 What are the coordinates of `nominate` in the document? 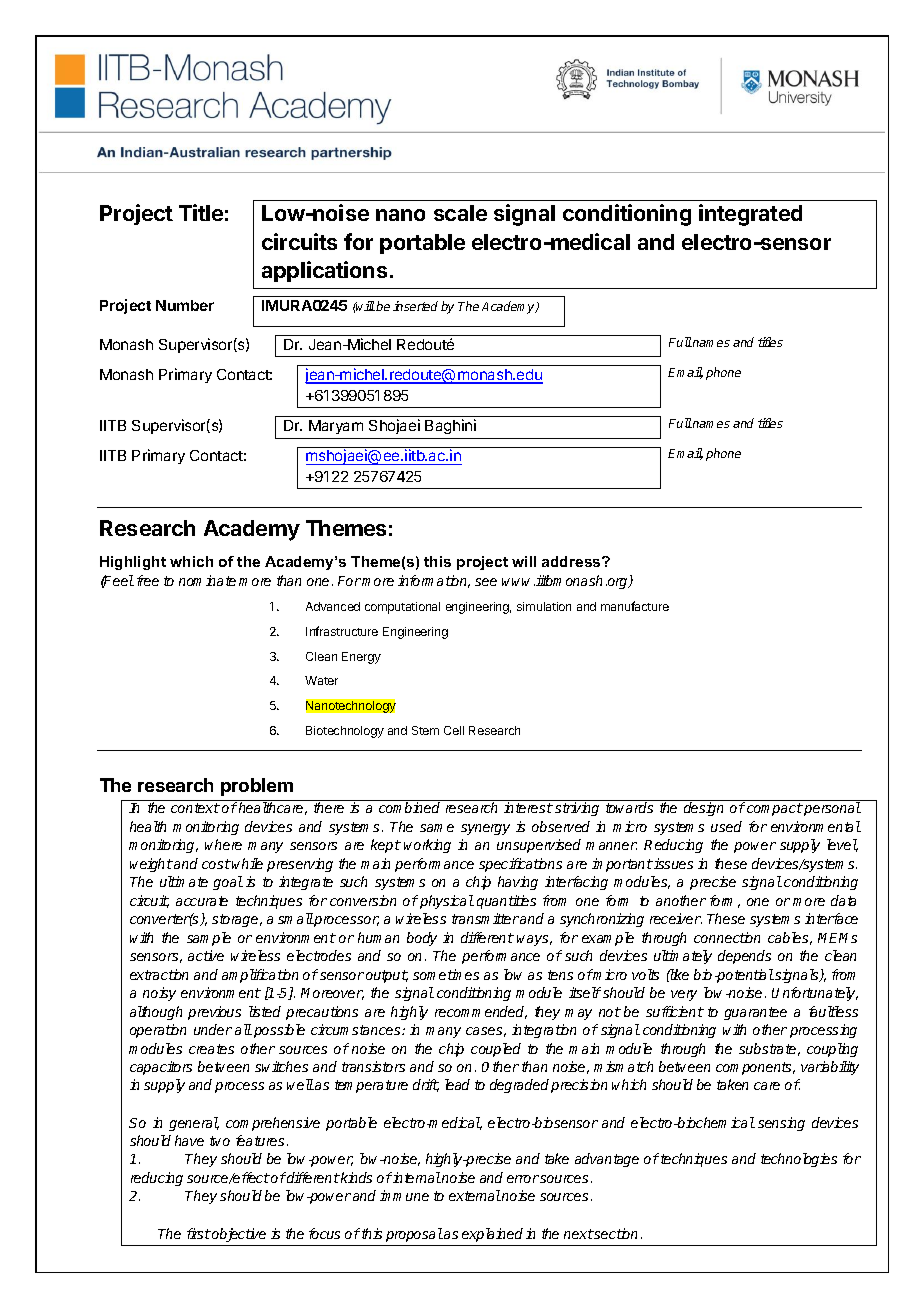 It's located at (207, 580).
